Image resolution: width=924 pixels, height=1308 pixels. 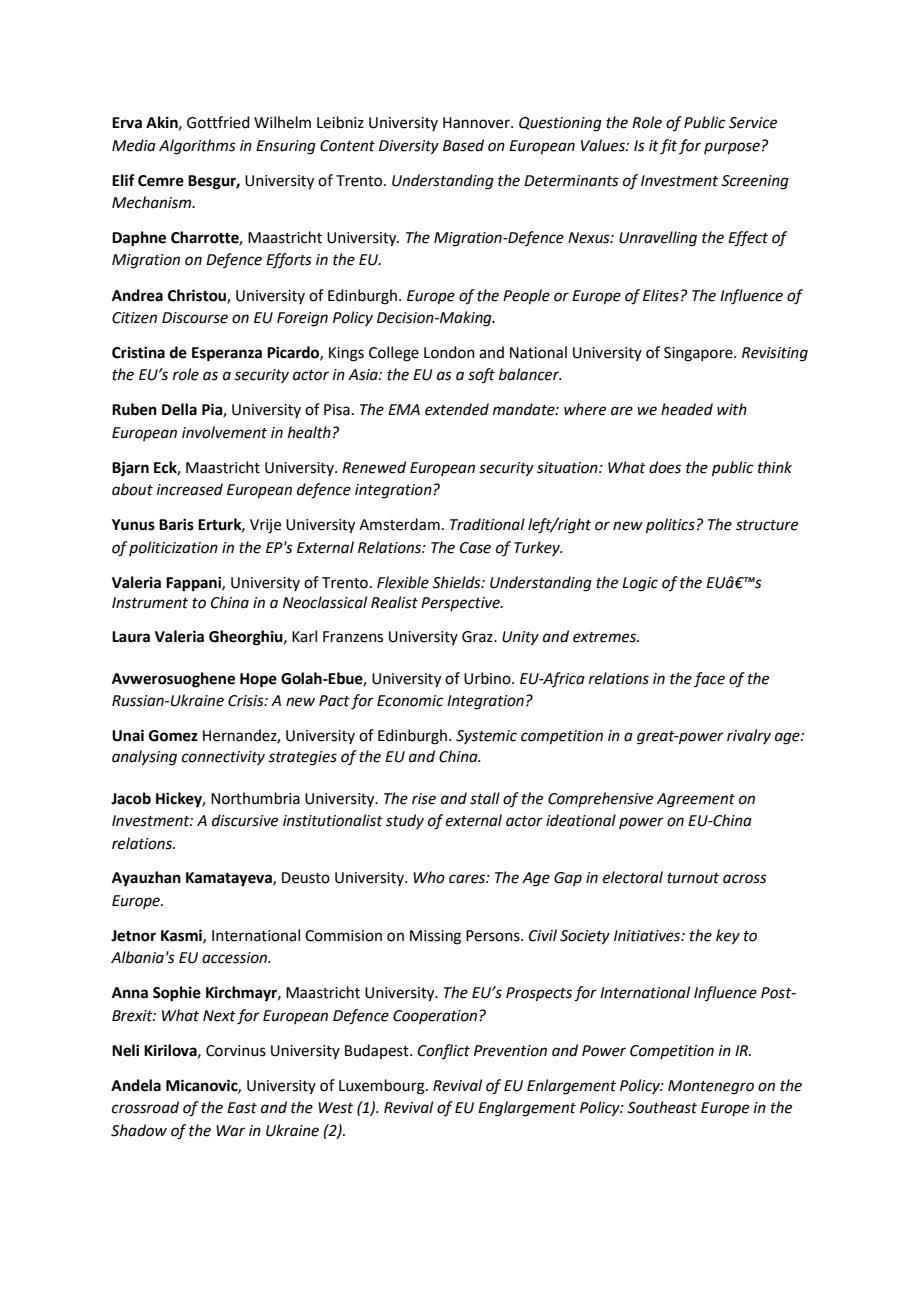 What do you see at coordinates (749, 736) in the page?
I see `rivalry` at bounding box center [749, 736].
